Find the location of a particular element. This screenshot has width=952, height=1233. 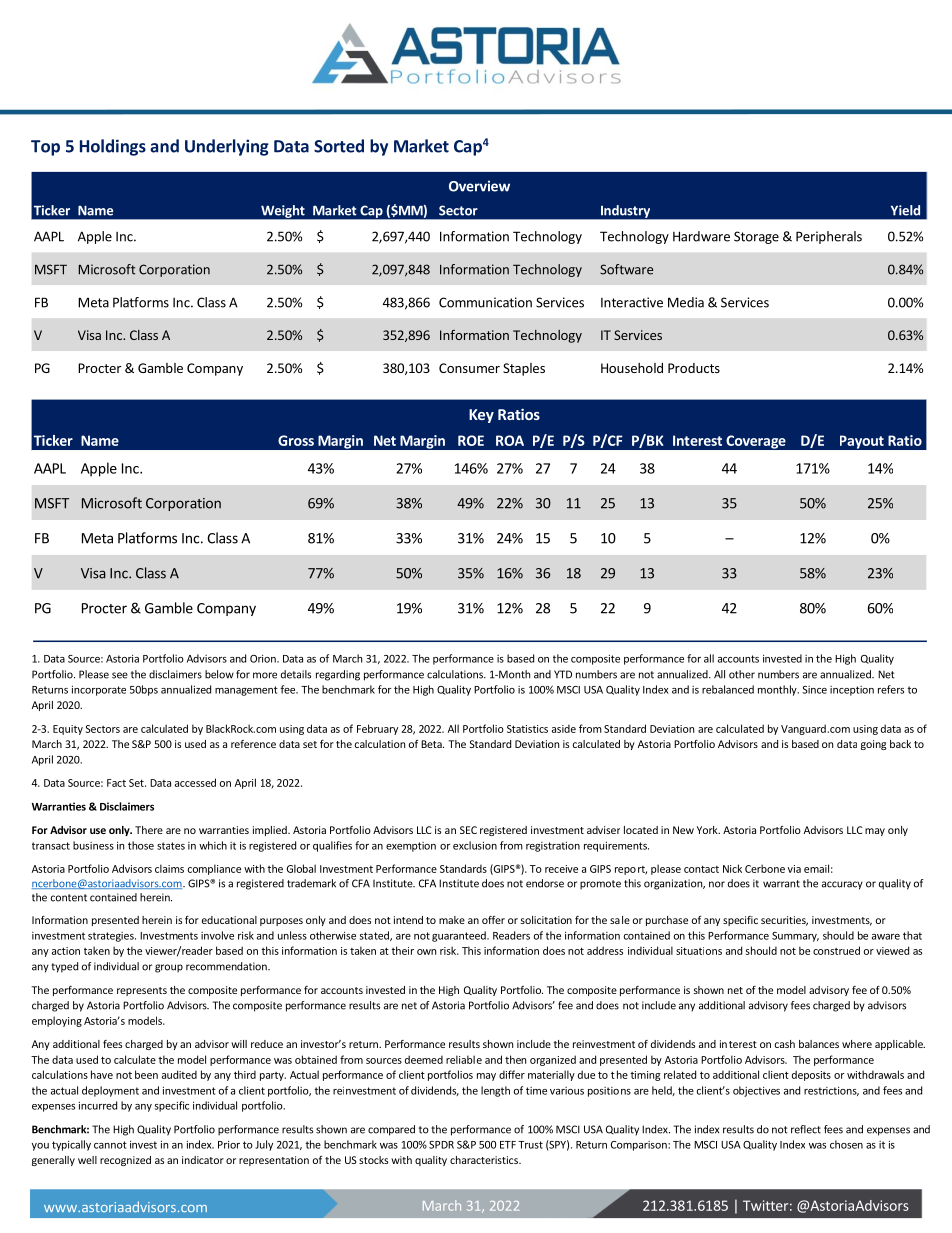

Overview is located at coordinates (479, 186).
